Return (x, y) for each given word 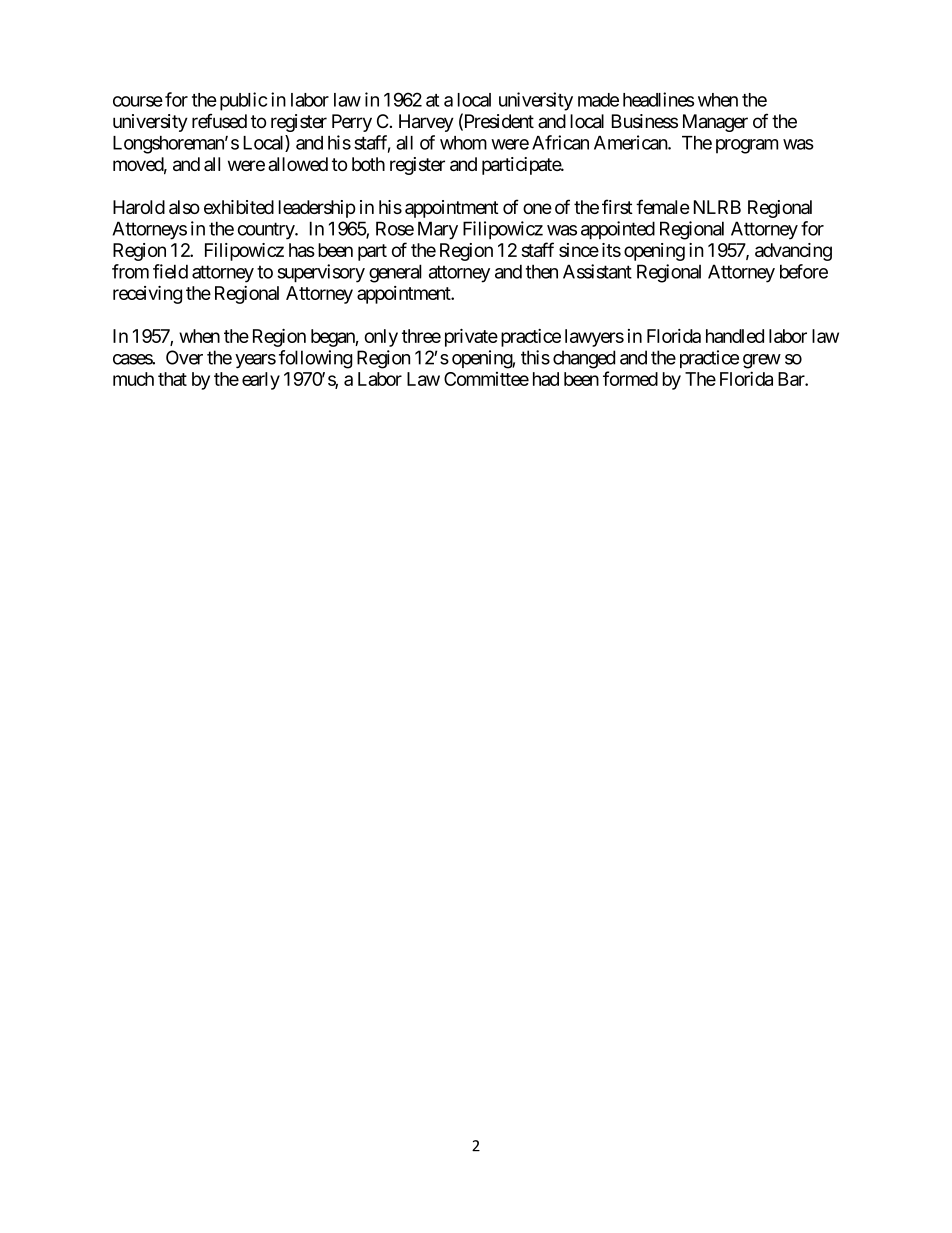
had (546, 379)
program (747, 146)
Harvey (426, 123)
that (172, 379)
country (267, 231)
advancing (793, 252)
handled (735, 336)
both (368, 164)
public (243, 101)
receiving (147, 295)
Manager (715, 123)
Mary (438, 230)
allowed (298, 164)
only (381, 338)
